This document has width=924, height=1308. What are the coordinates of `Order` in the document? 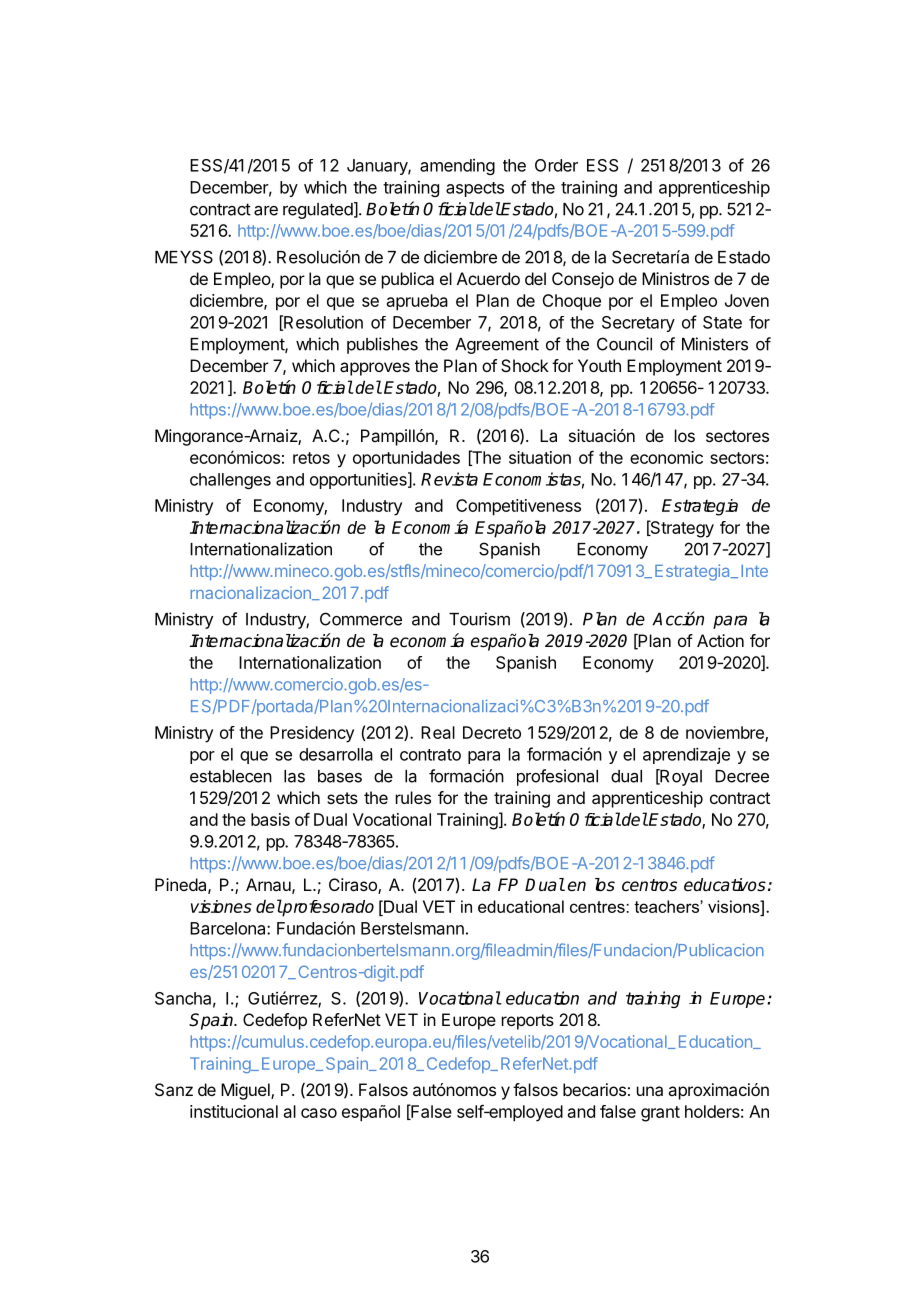 It's located at (556, 165).
